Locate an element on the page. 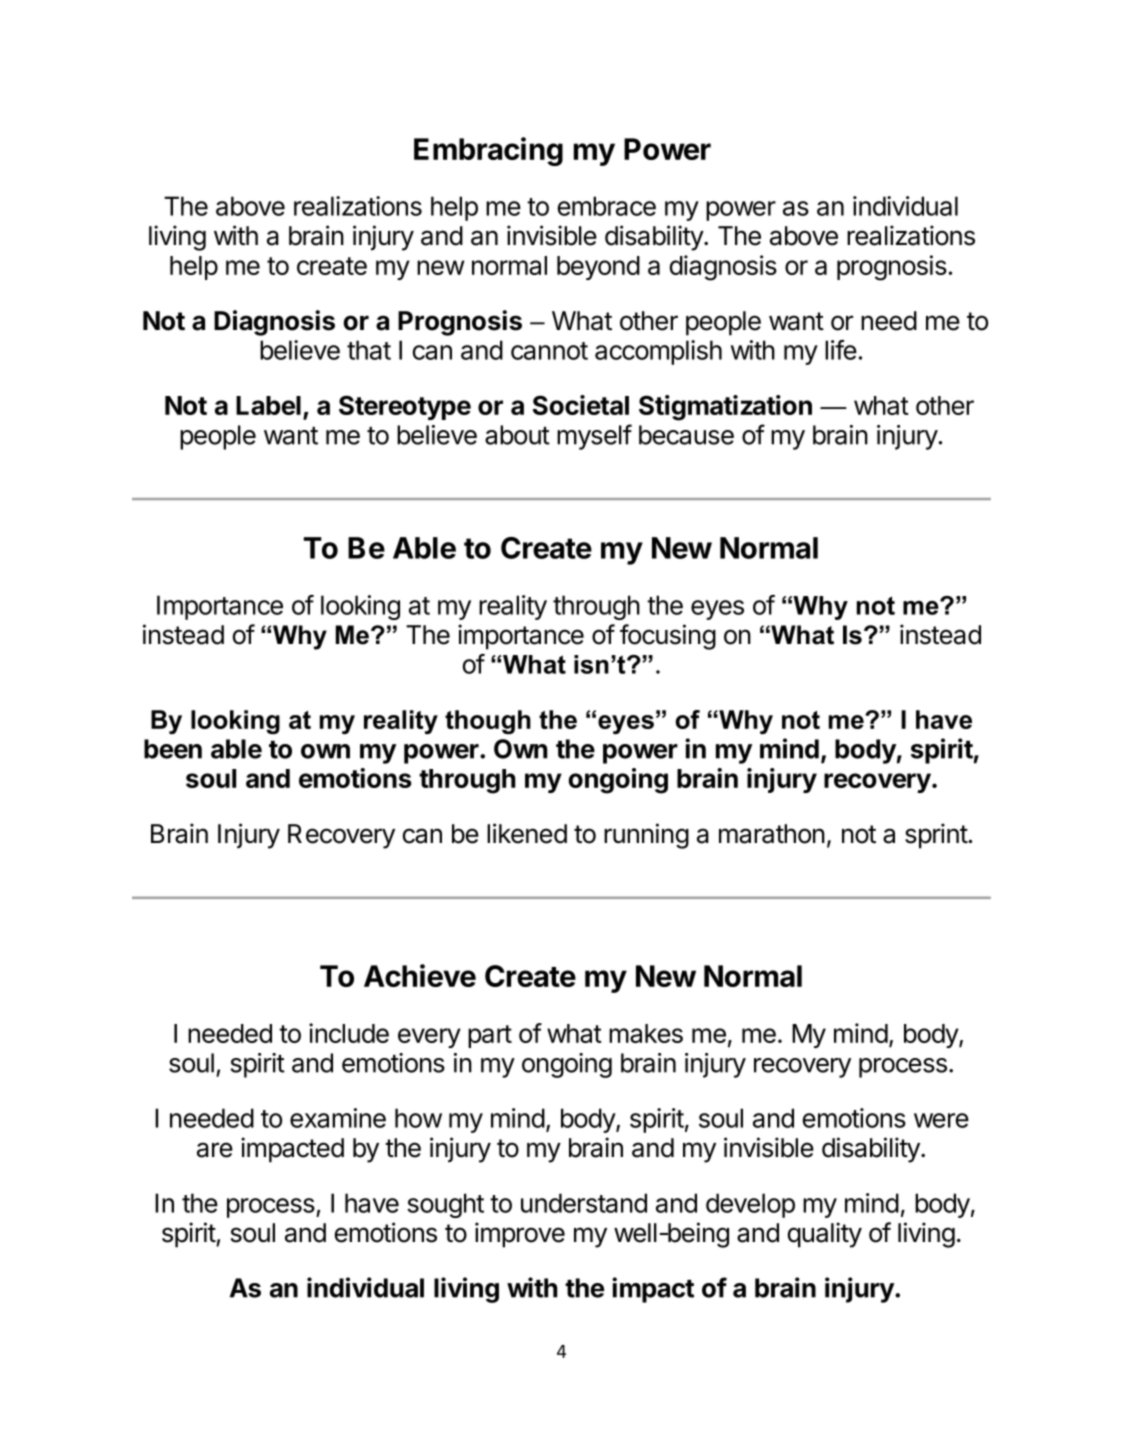 The width and height of the document is (1123, 1454). focusing is located at coordinates (668, 637).
